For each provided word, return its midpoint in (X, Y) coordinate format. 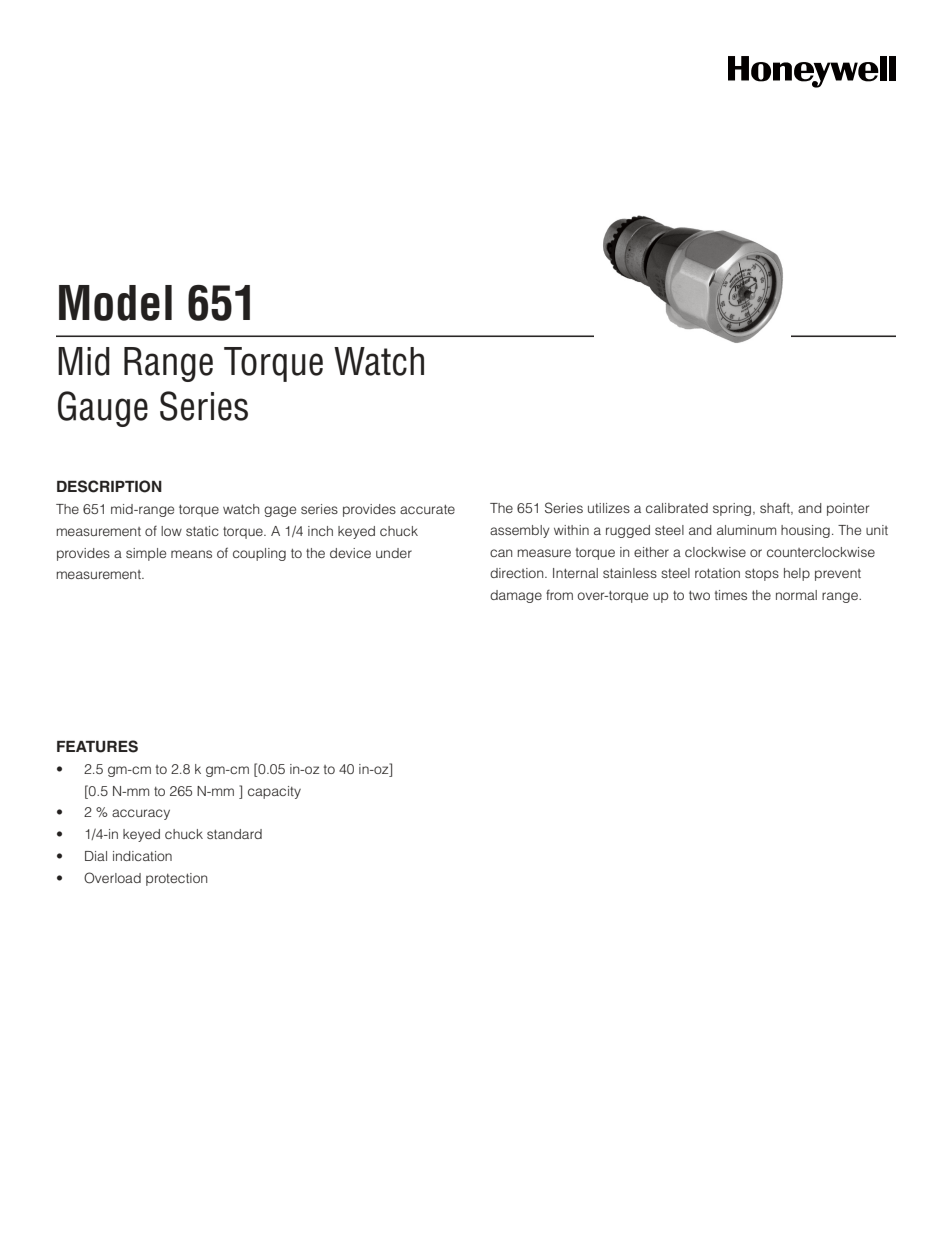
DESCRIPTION (109, 486)
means (191, 554)
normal (796, 595)
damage (516, 596)
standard (234, 834)
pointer (848, 509)
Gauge (103, 409)
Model (115, 303)
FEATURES (97, 746)
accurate (427, 509)
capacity (274, 792)
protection (176, 879)
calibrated (677, 508)
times (731, 595)
